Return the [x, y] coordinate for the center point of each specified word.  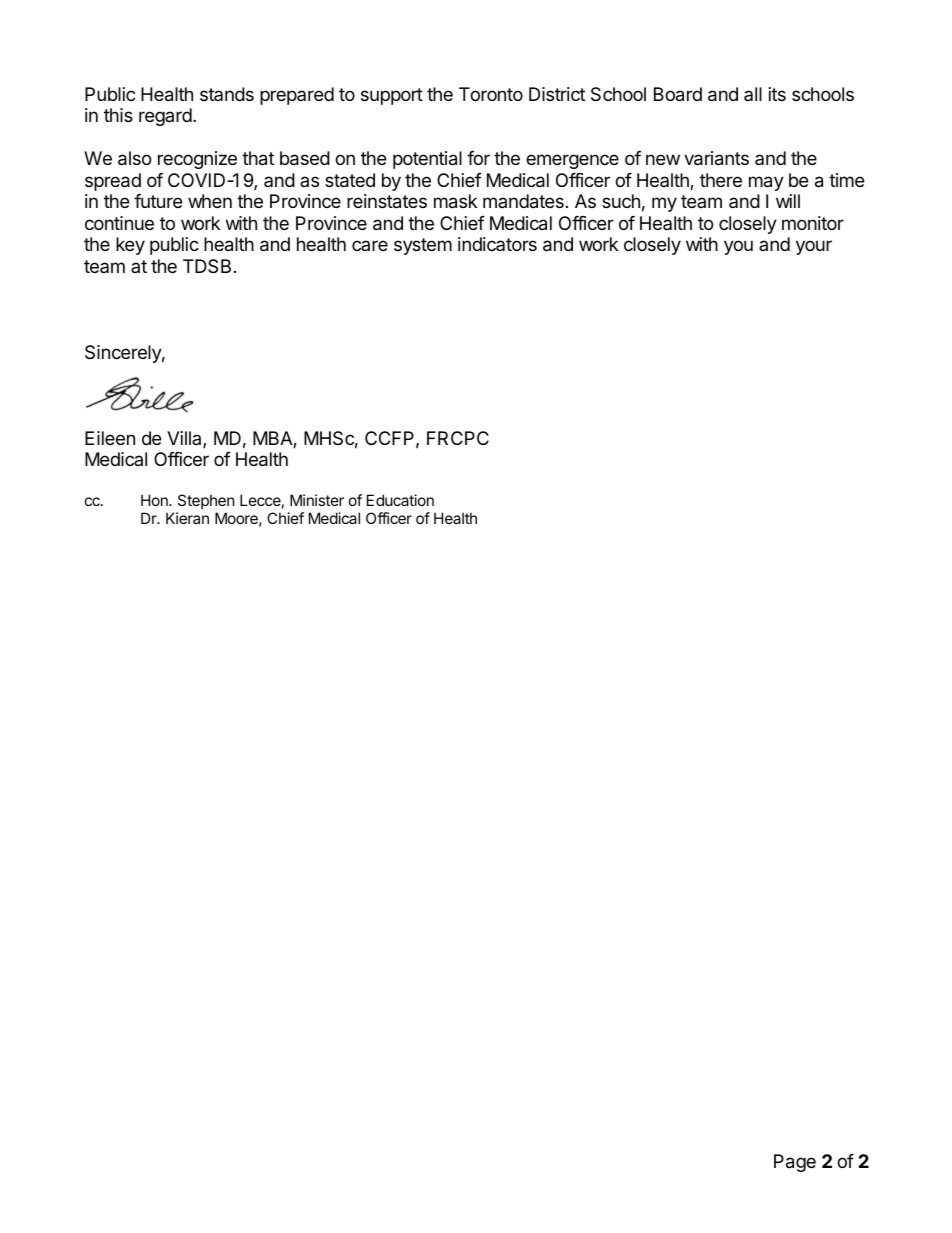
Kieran [187, 518]
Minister [317, 500]
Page [795, 1163]
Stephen [206, 501]
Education [400, 500]
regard [165, 117]
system [423, 246]
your [814, 247]
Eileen [110, 438]
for [478, 158]
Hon [155, 500]
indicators [497, 244]
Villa [185, 439]
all [753, 94]
